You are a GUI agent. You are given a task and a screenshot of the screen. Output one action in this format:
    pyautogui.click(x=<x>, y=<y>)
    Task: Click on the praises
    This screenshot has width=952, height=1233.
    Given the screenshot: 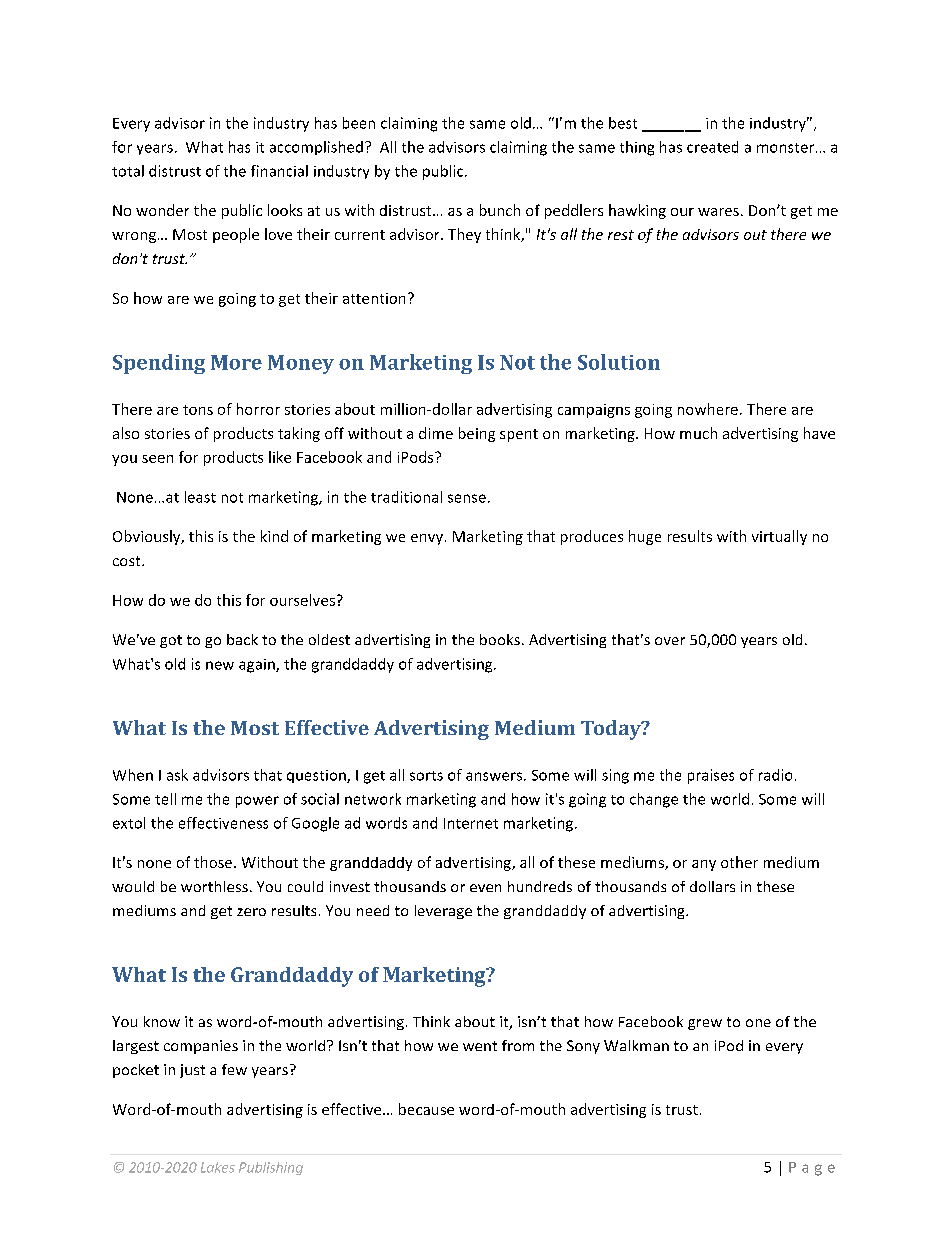 What is the action you would take?
    pyautogui.click(x=711, y=776)
